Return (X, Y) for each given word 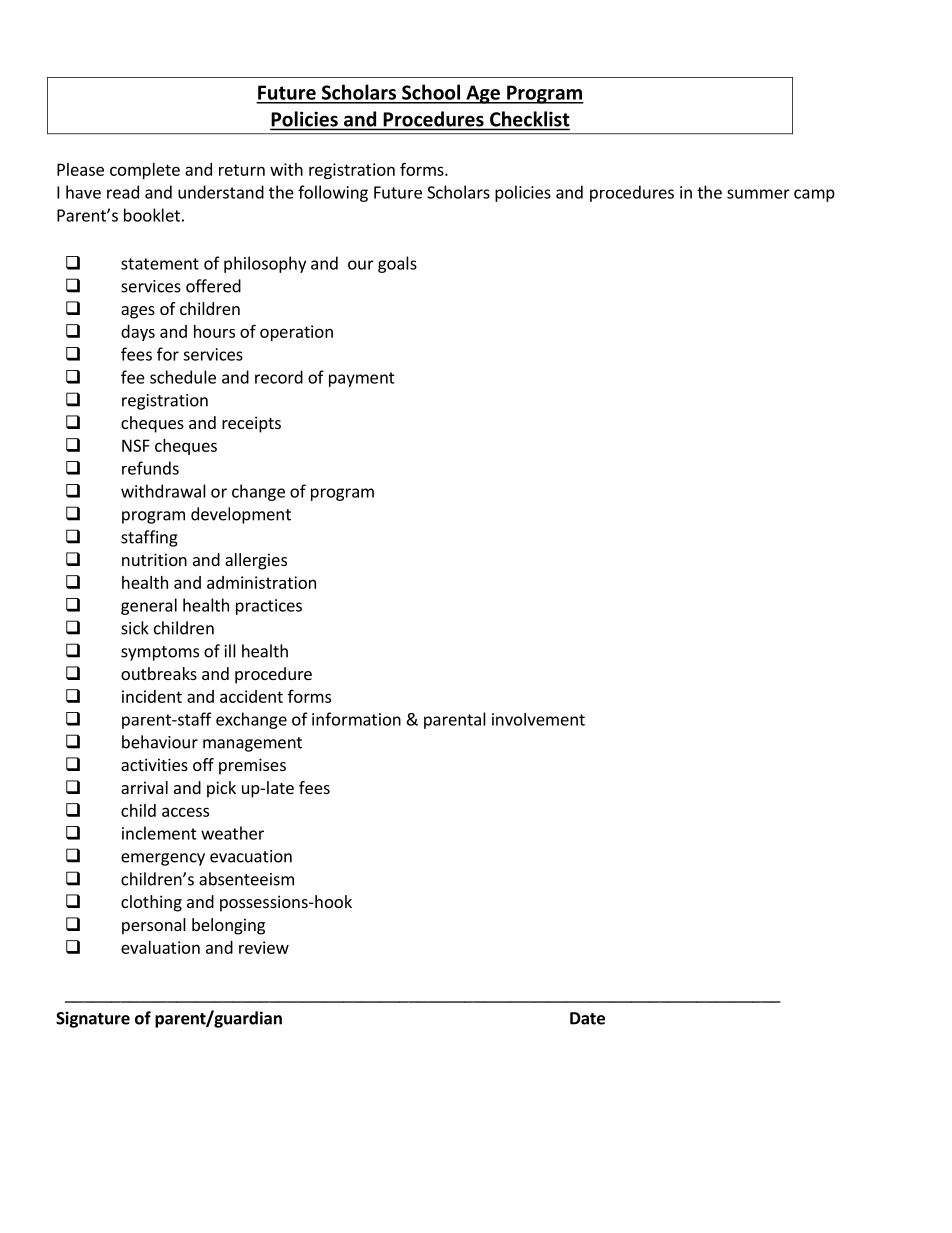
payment (362, 379)
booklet (152, 215)
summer (758, 194)
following (333, 193)
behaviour (160, 742)
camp (814, 195)
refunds (150, 468)
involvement (538, 719)
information (356, 719)
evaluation (160, 947)
